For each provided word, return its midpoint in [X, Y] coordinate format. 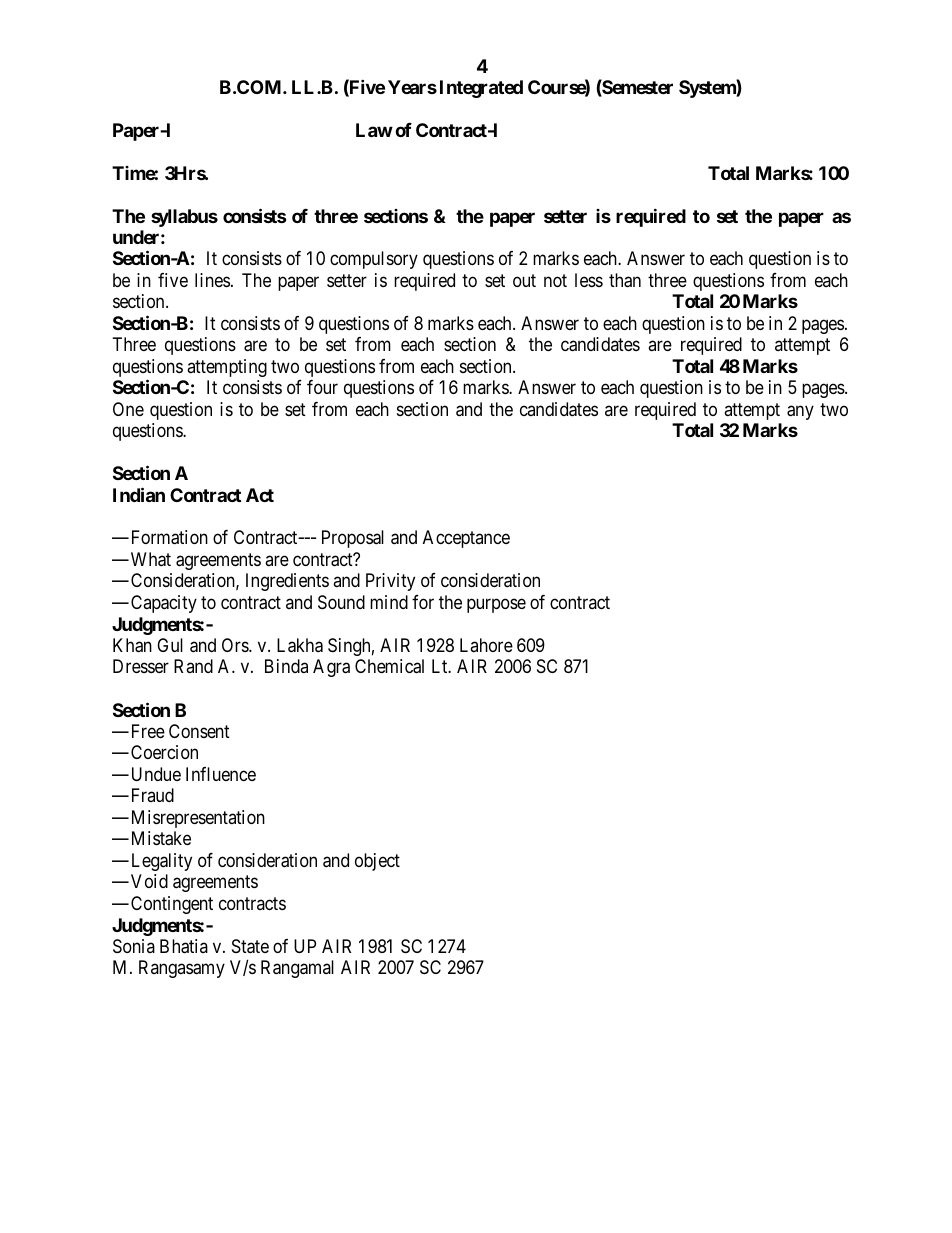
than [625, 280]
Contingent [172, 905]
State [250, 946]
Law [374, 130]
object [377, 862]
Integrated [481, 89]
